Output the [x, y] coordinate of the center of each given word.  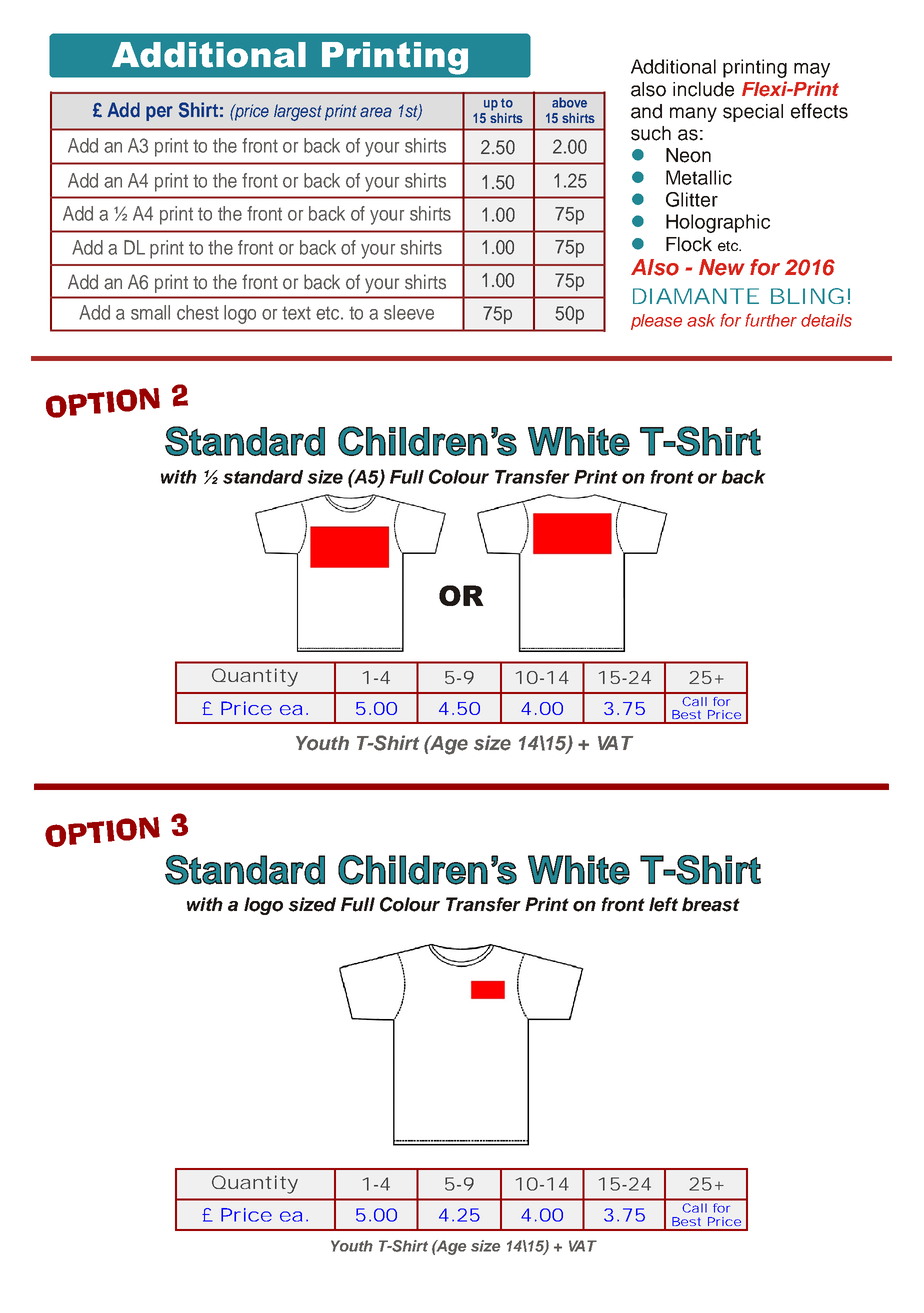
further [771, 320]
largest [297, 112]
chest [198, 312]
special [753, 113]
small [150, 312]
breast [711, 904]
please [656, 322]
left [663, 904]
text [296, 313]
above [569, 102]
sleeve [409, 312]
